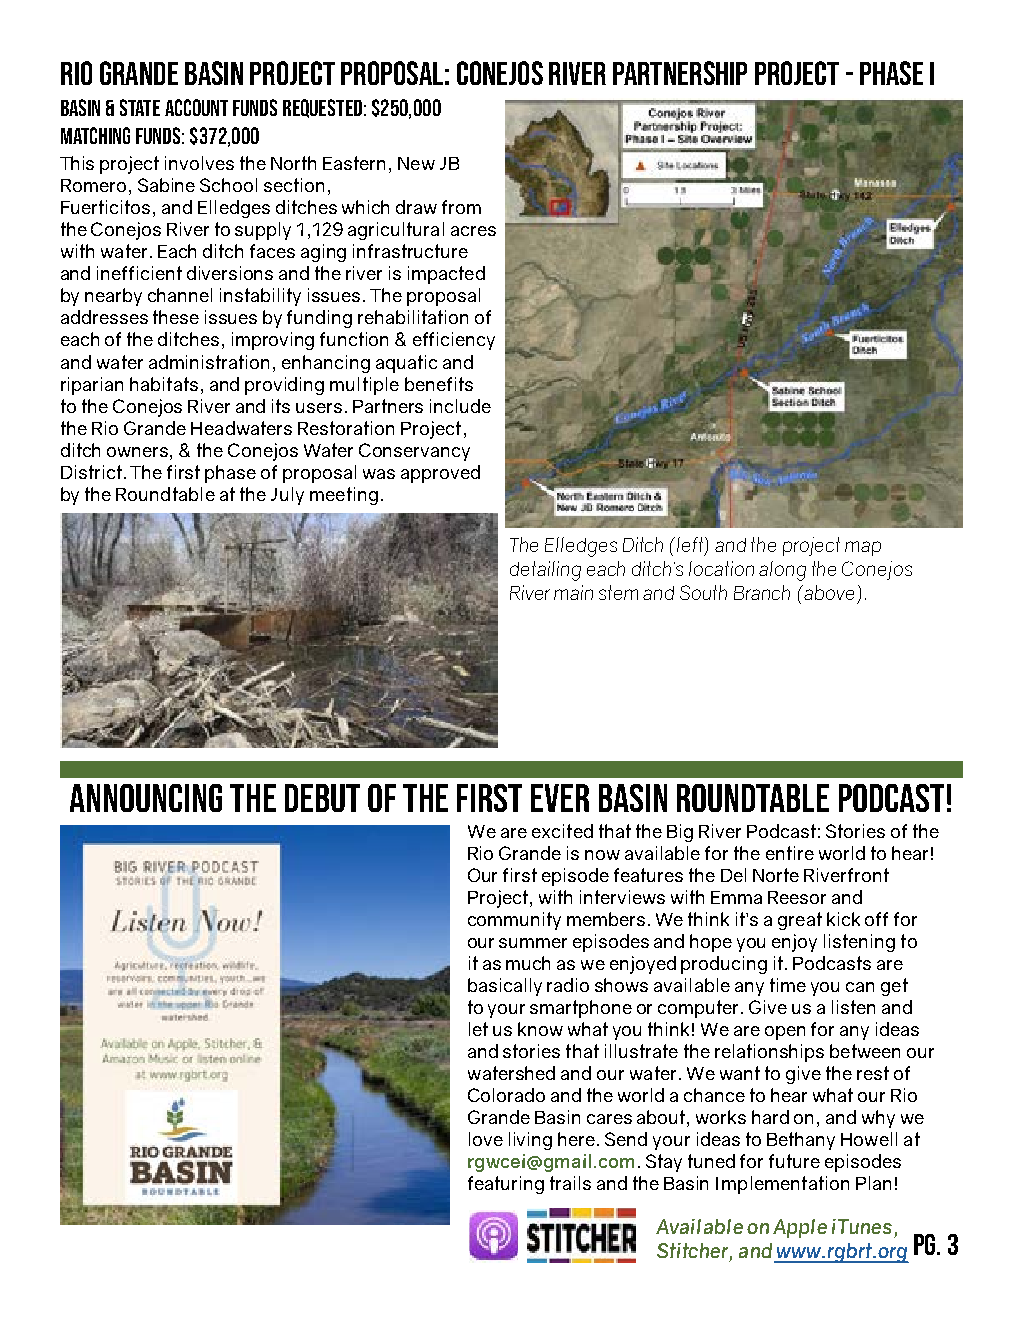  I want to click on involves, so click(199, 163).
